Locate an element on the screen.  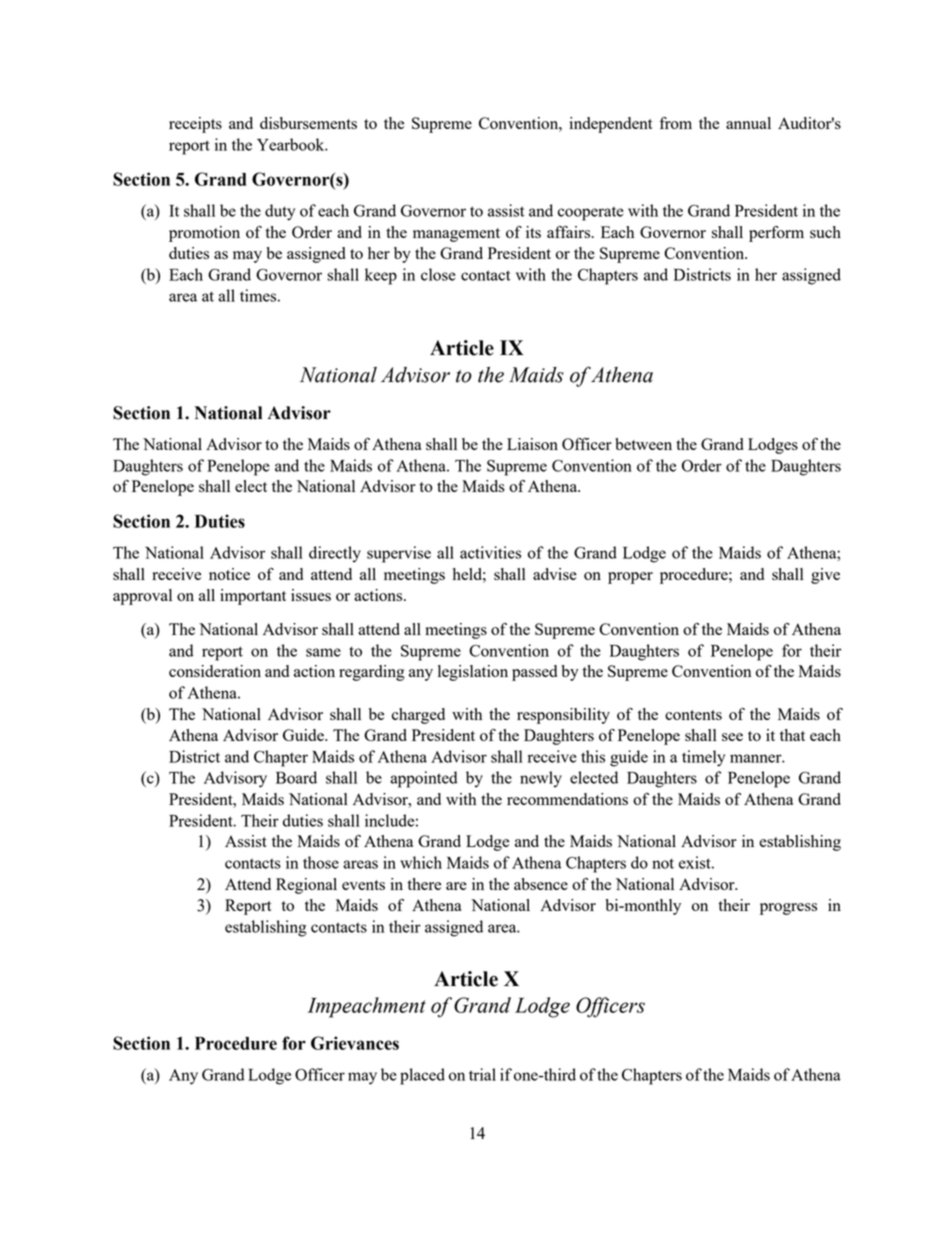
close is located at coordinates (438, 274).
